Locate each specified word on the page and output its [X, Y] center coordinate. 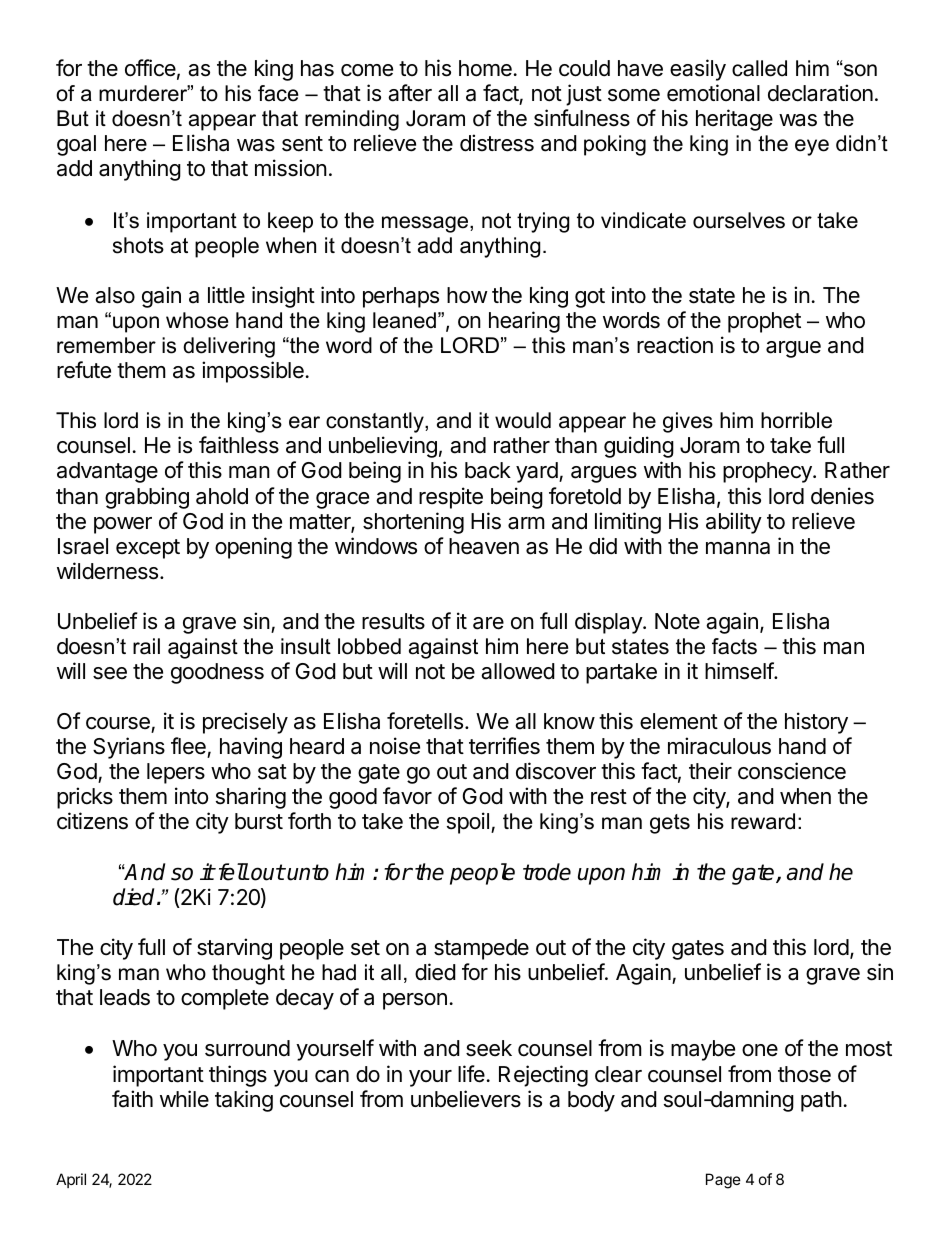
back [488, 470]
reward [763, 821]
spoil [468, 823]
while [184, 1099]
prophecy [768, 472]
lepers [176, 773]
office [150, 68]
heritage [734, 120]
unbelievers [466, 1099]
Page [723, 1181]
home [485, 68]
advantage [107, 472]
